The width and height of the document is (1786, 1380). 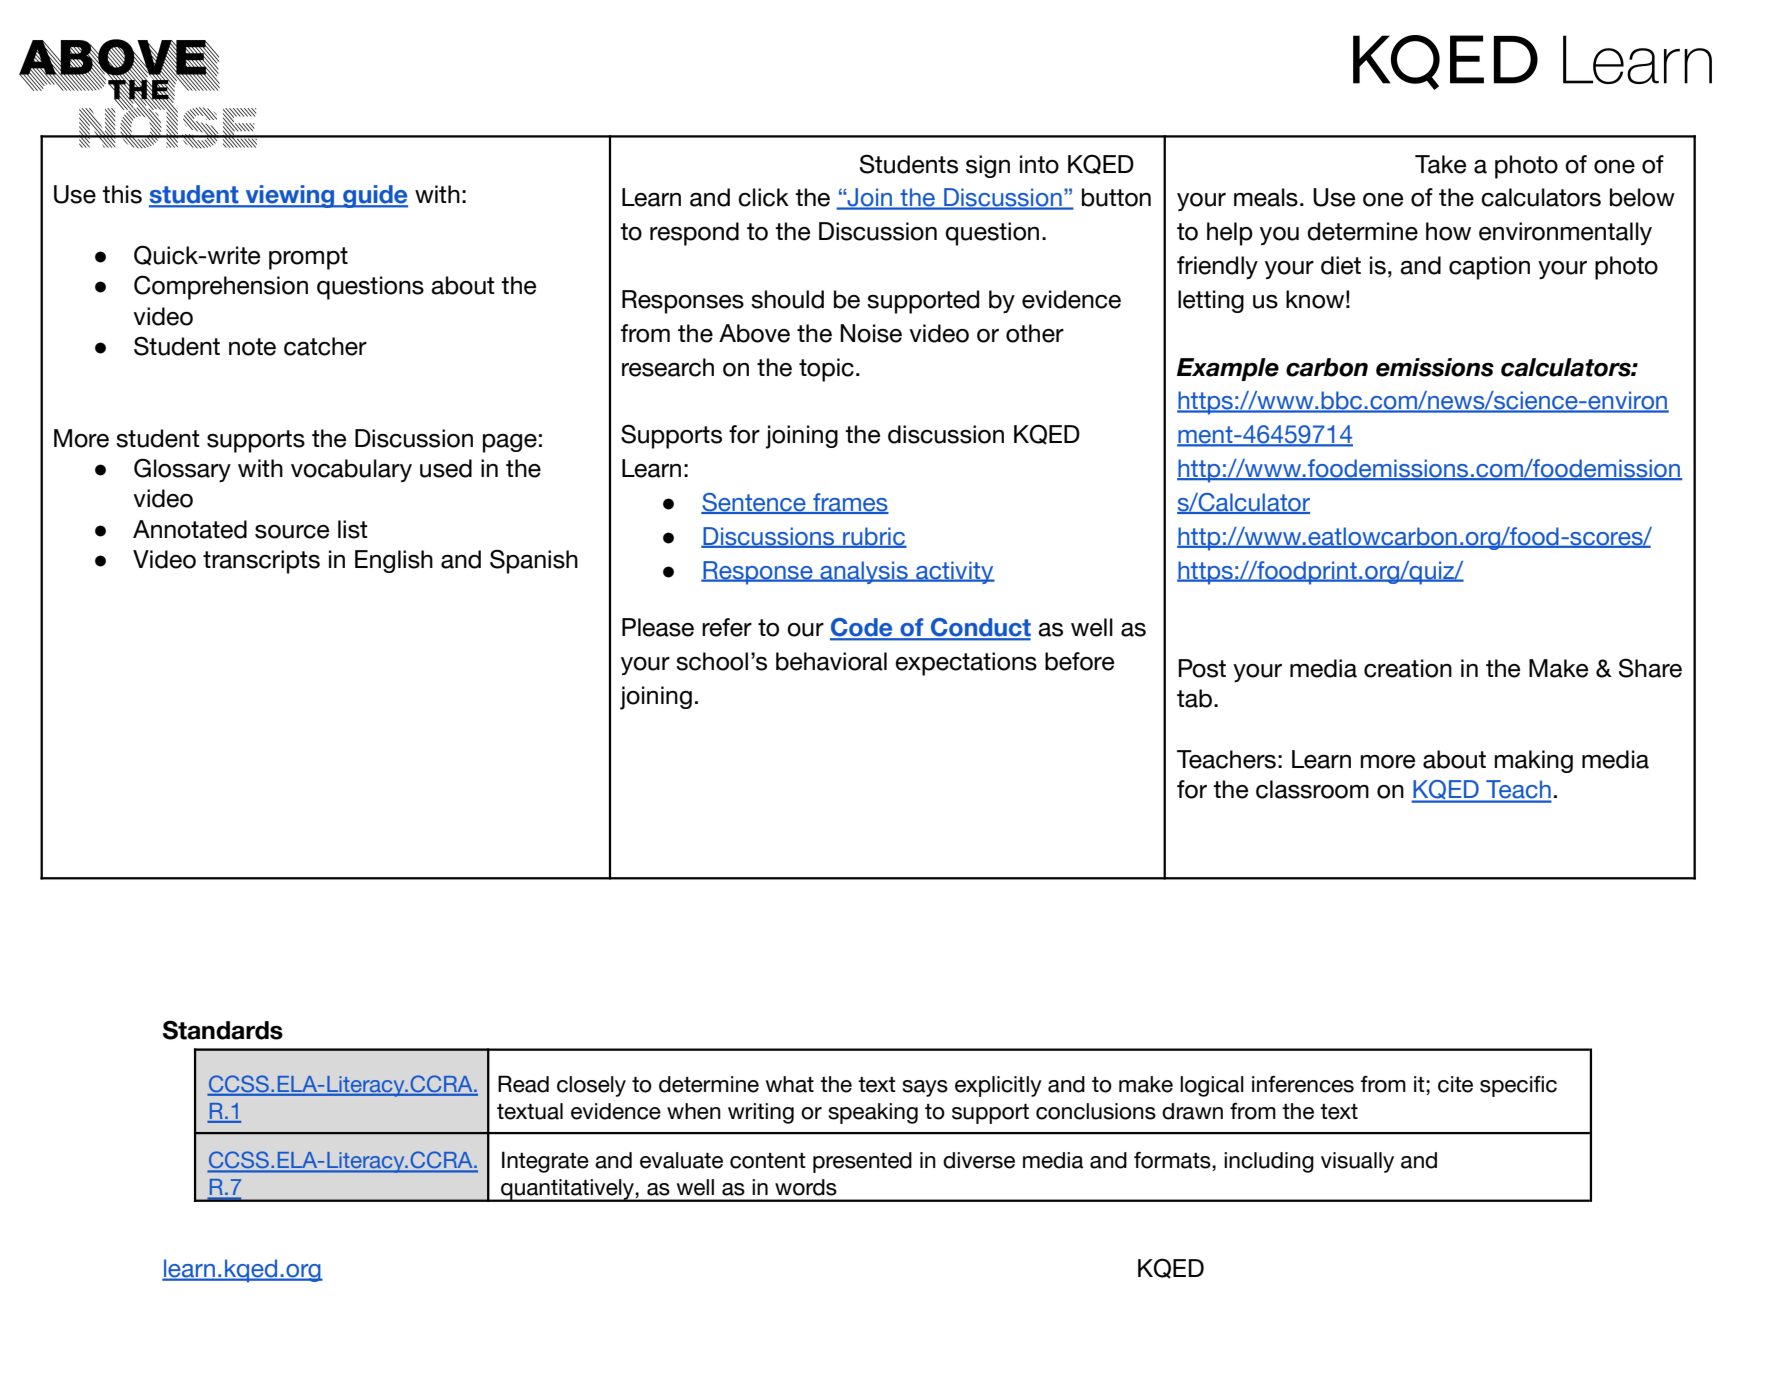 I want to click on click, so click(x=763, y=197).
